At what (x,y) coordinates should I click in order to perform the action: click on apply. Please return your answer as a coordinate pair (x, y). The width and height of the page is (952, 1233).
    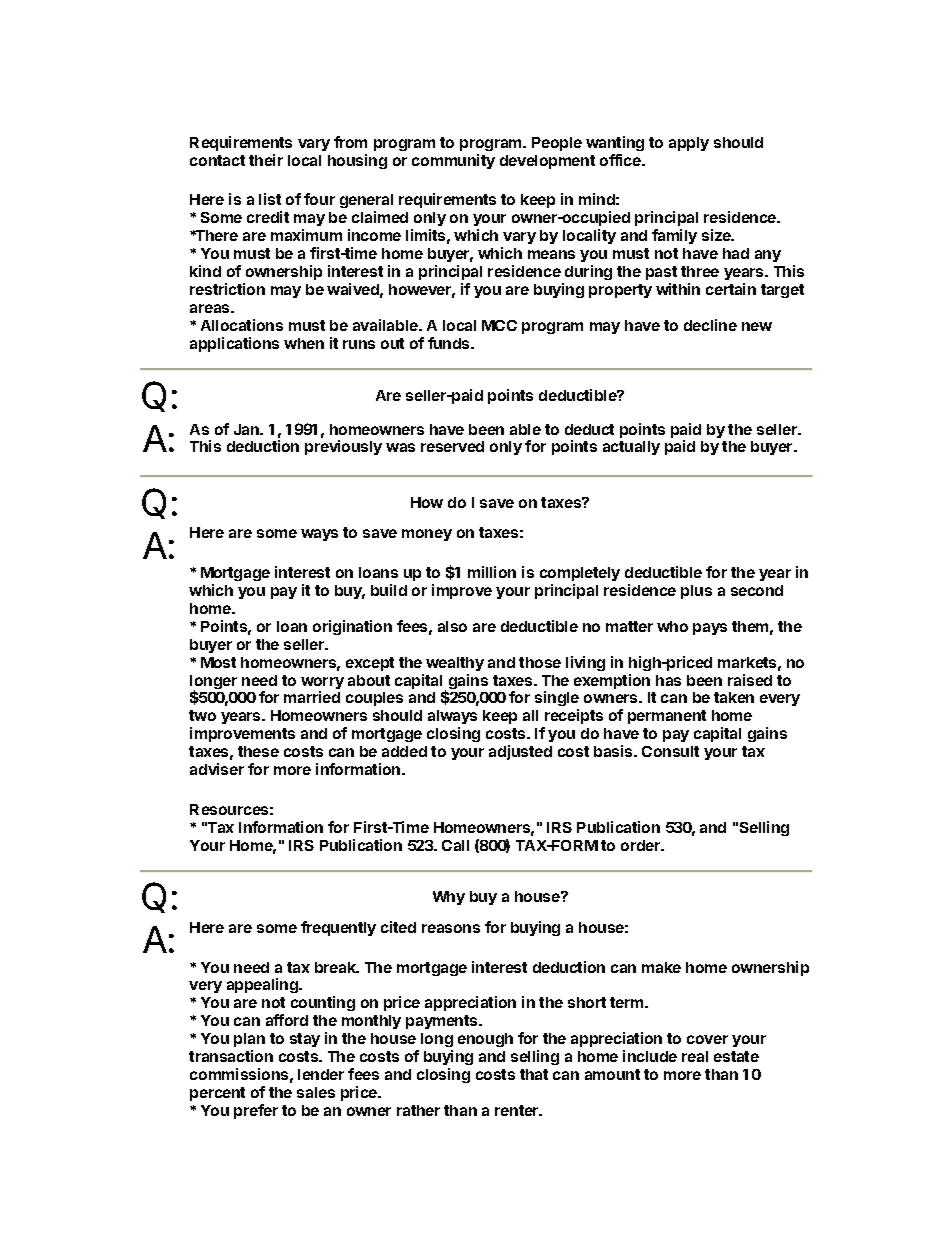
    Looking at the image, I should click on (689, 144).
